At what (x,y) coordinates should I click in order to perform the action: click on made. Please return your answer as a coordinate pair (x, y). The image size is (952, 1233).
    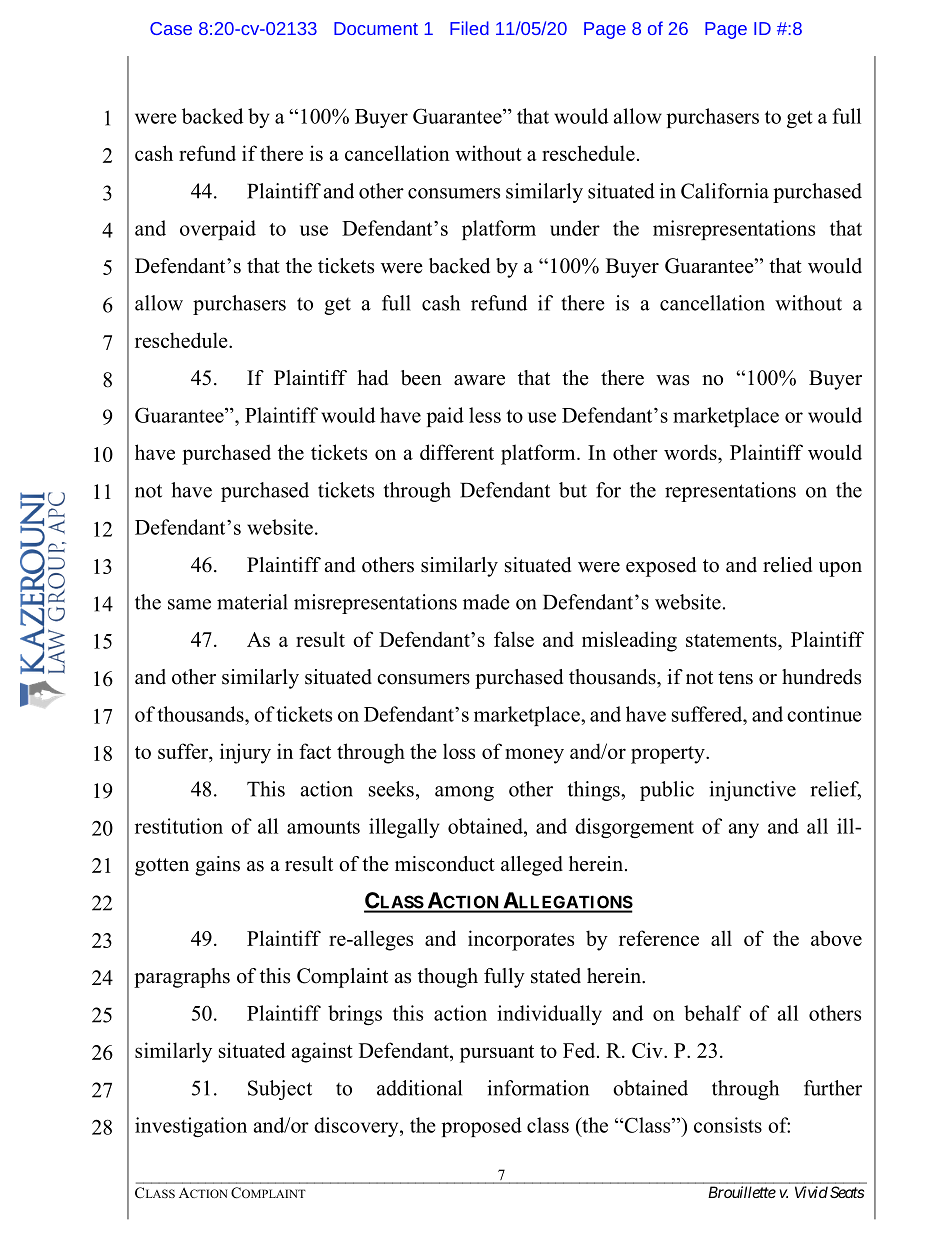
    Looking at the image, I should click on (486, 602).
